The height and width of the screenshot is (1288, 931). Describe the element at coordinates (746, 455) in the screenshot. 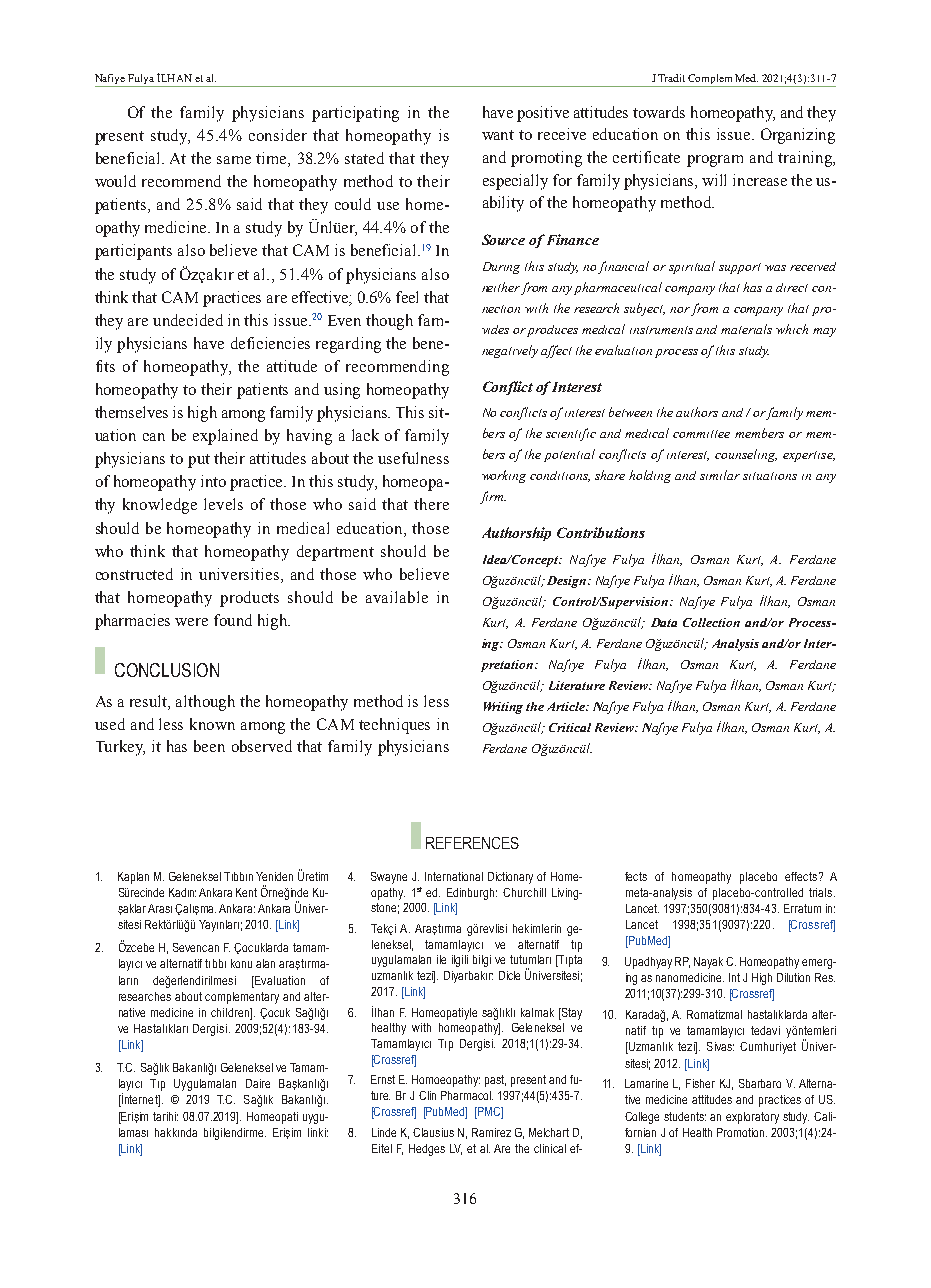

I see `counseling` at that location.
